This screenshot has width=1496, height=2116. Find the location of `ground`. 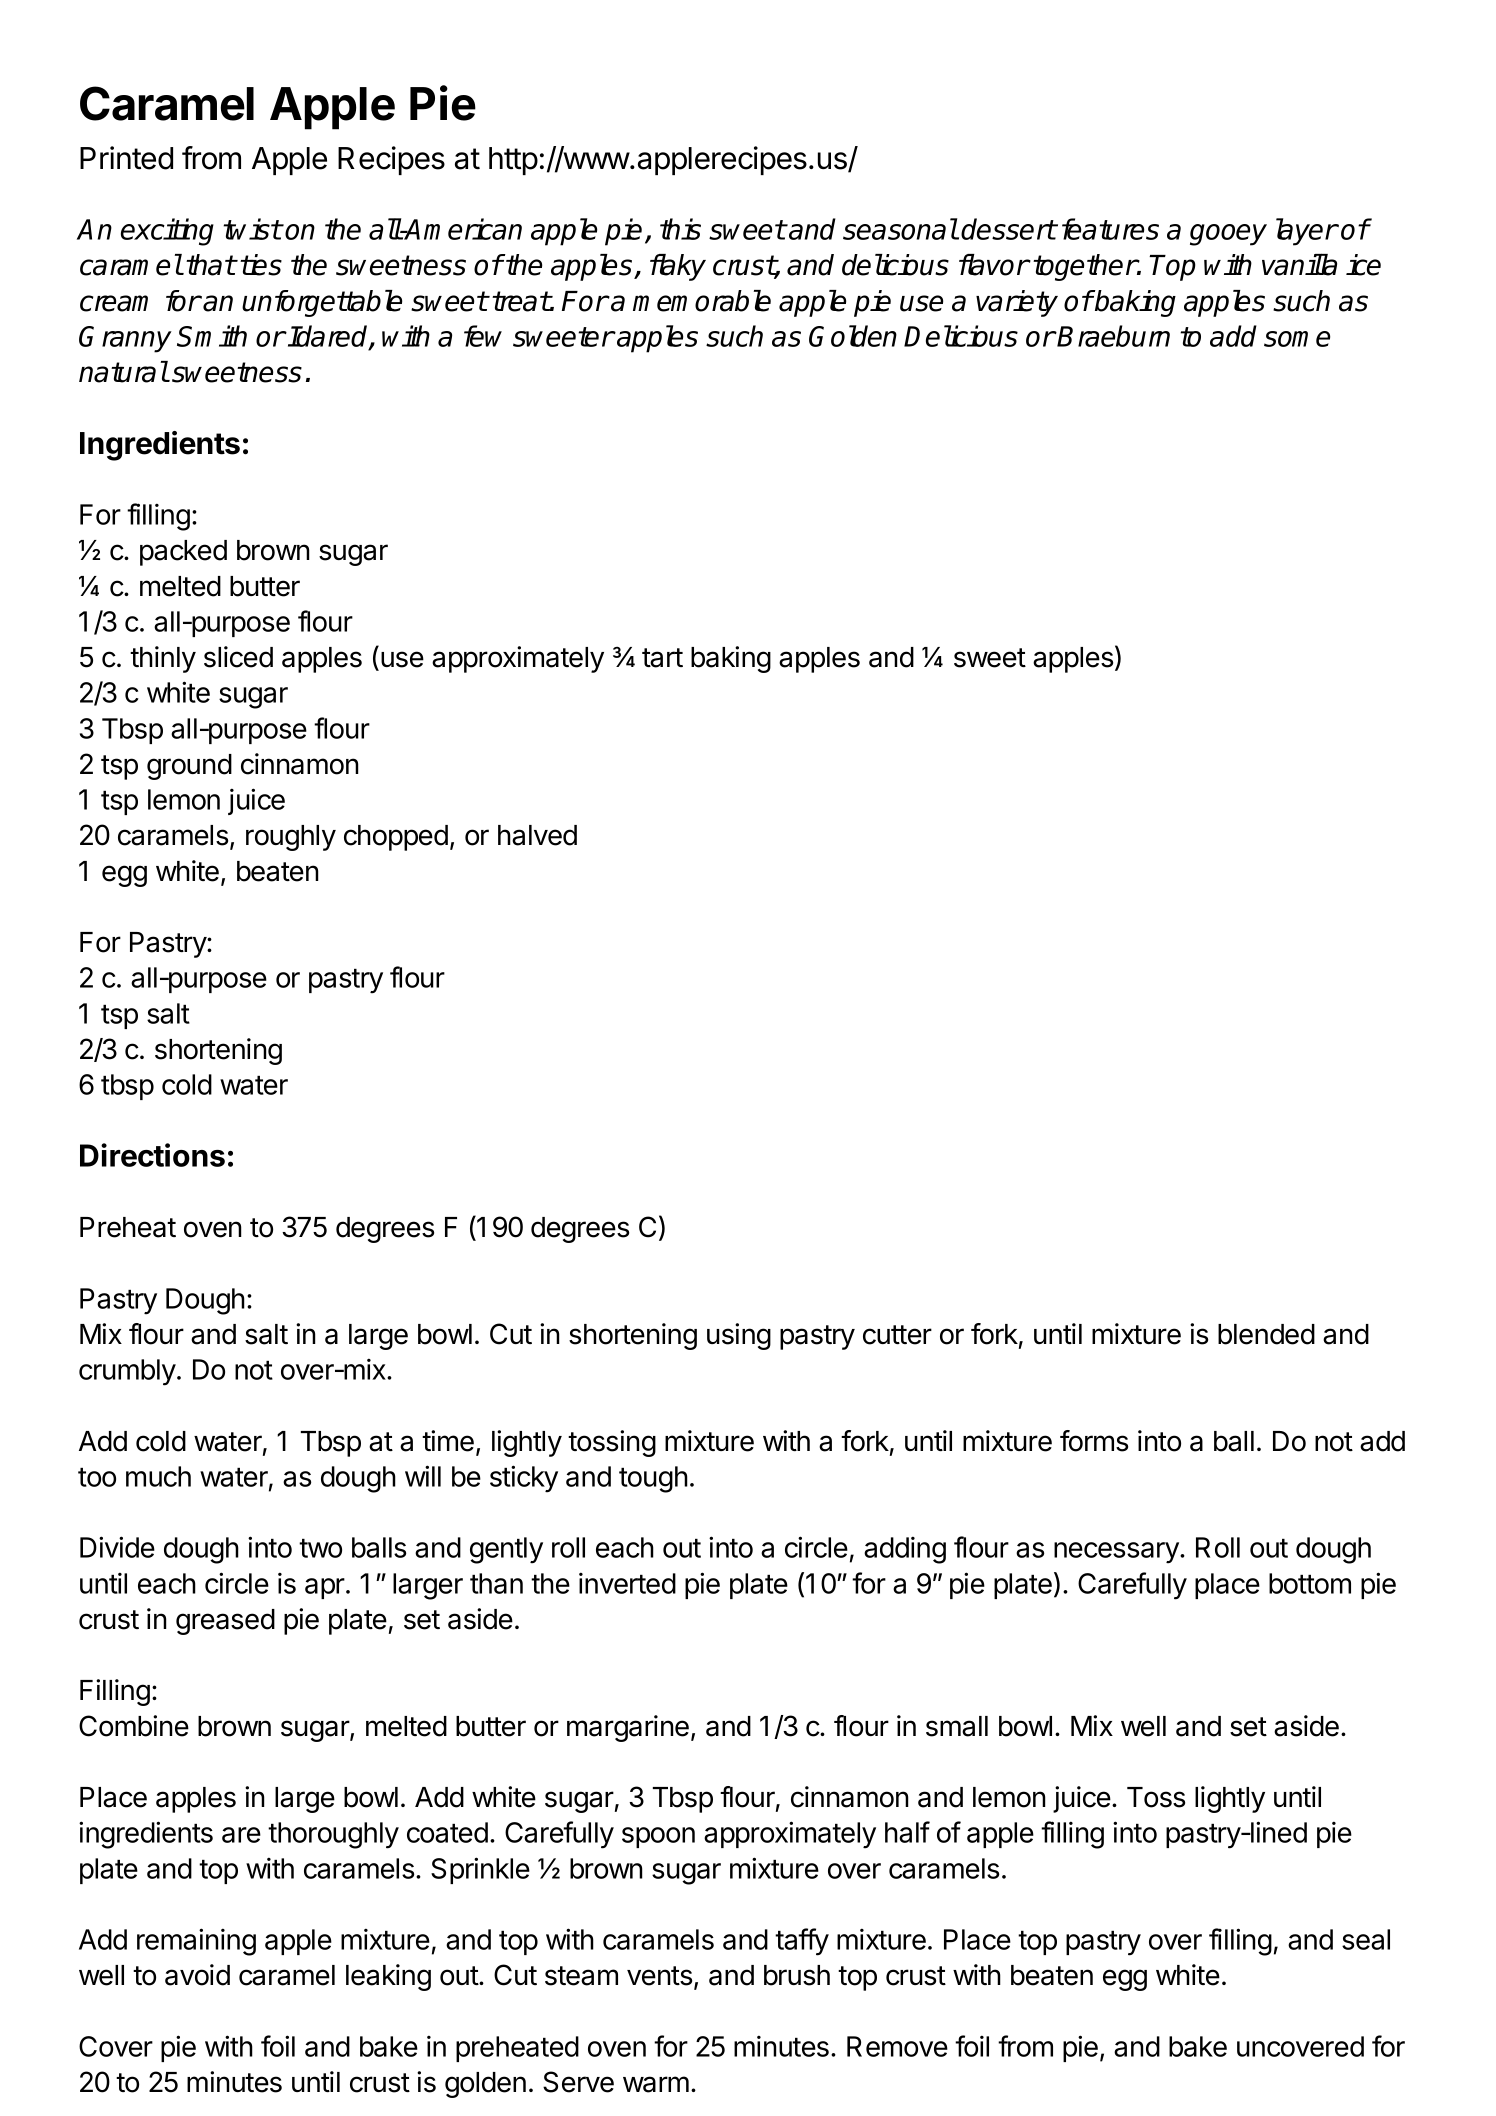

ground is located at coordinates (189, 767).
